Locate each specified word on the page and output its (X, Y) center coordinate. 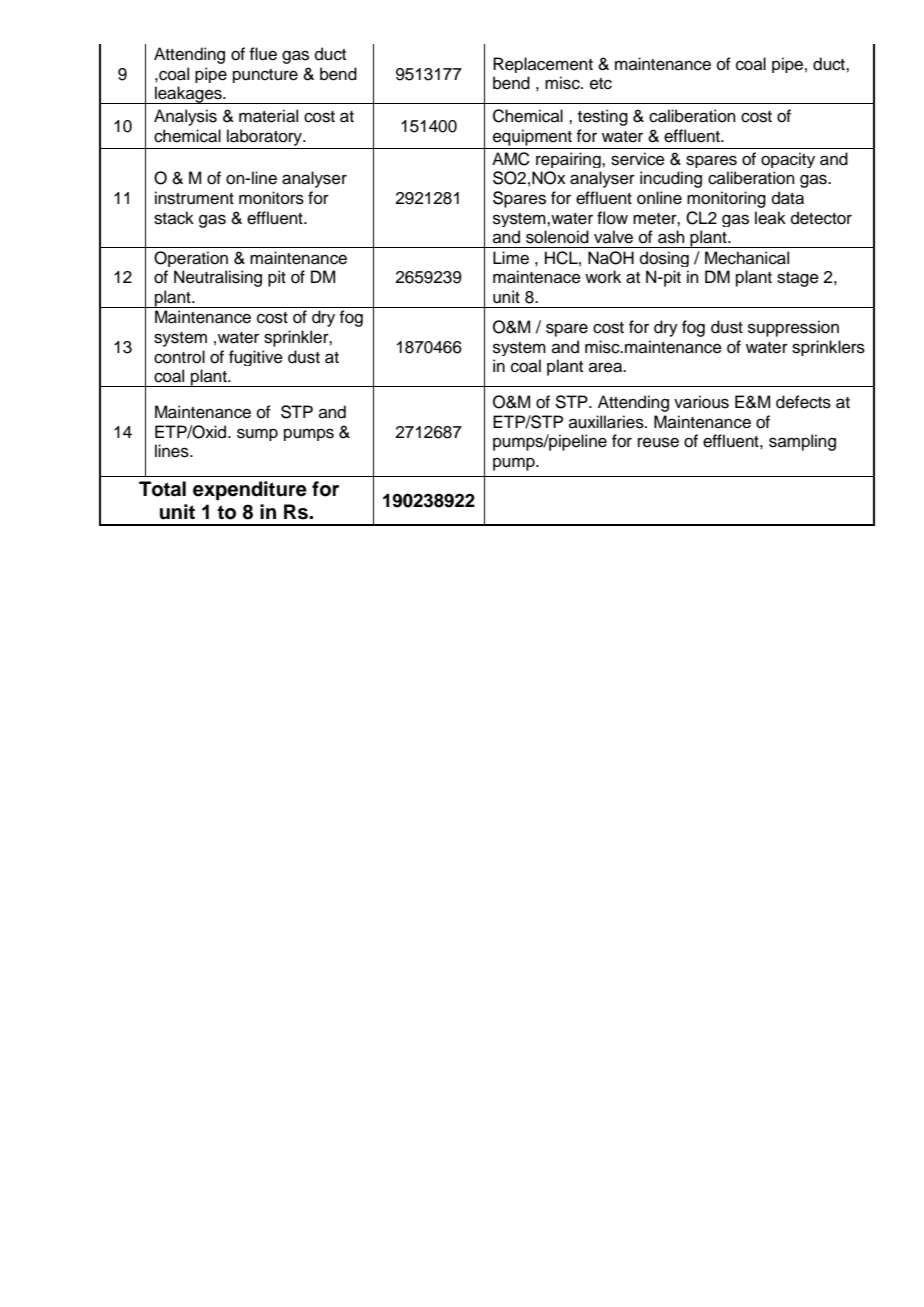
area (607, 367)
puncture (265, 76)
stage (798, 279)
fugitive (256, 358)
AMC (511, 159)
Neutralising (218, 278)
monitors (271, 198)
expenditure (250, 491)
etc (601, 84)
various (701, 402)
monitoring (726, 199)
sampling (802, 442)
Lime (511, 258)
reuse (658, 442)
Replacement (543, 65)
